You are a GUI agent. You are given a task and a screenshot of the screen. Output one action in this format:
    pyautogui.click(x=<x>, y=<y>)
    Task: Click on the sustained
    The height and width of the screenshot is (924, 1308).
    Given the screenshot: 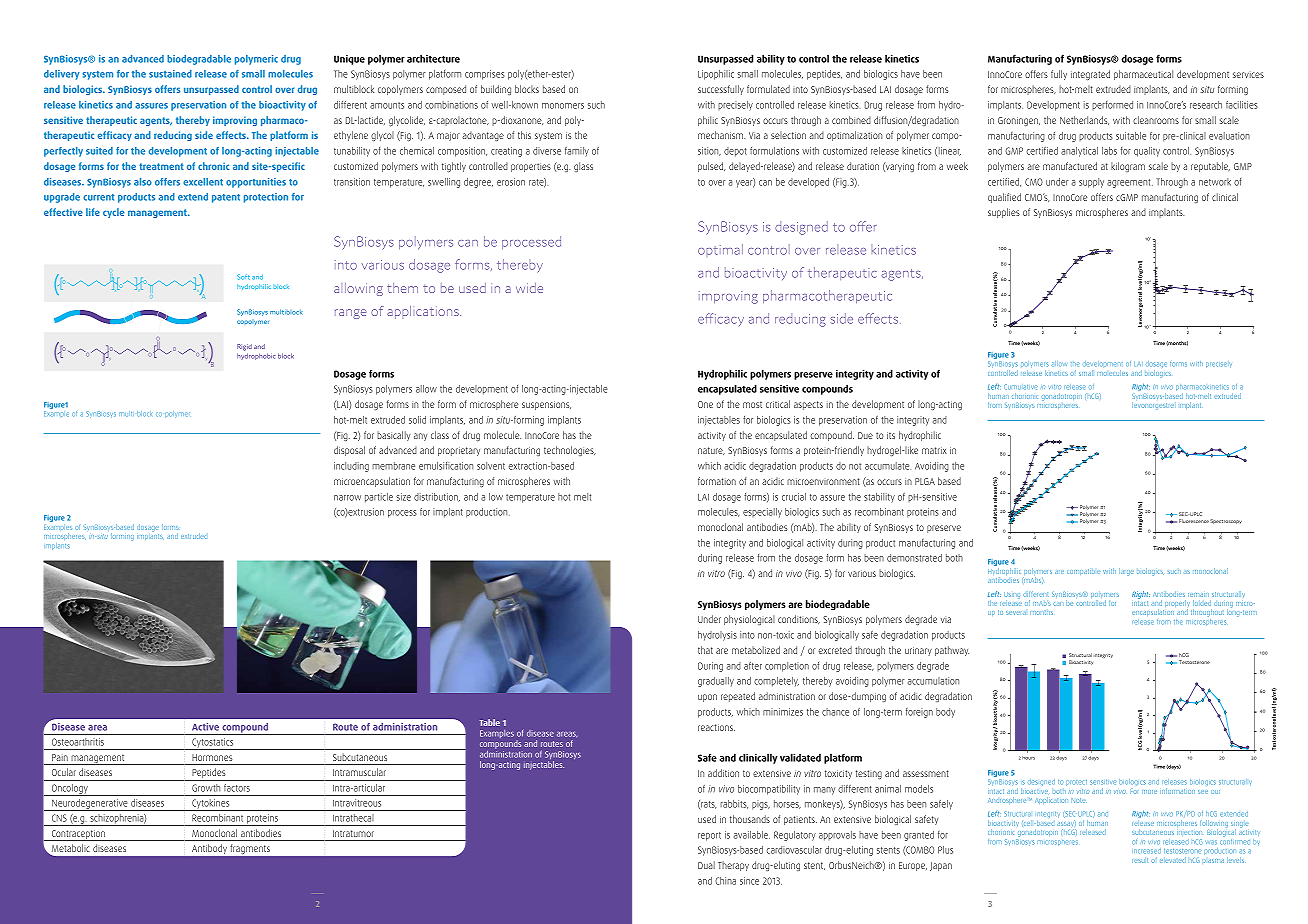 What is the action you would take?
    pyautogui.click(x=170, y=74)
